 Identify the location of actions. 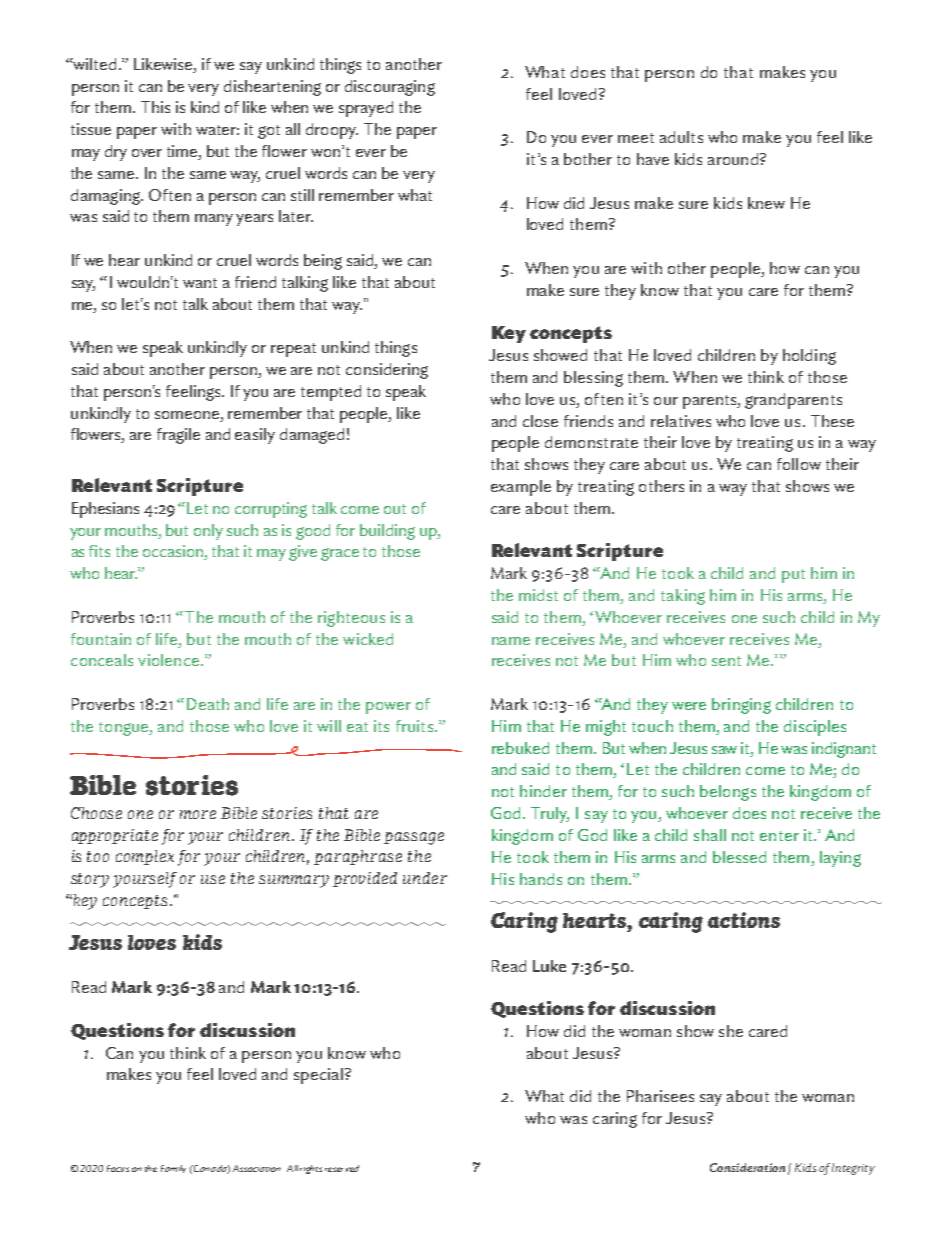
(744, 920).
